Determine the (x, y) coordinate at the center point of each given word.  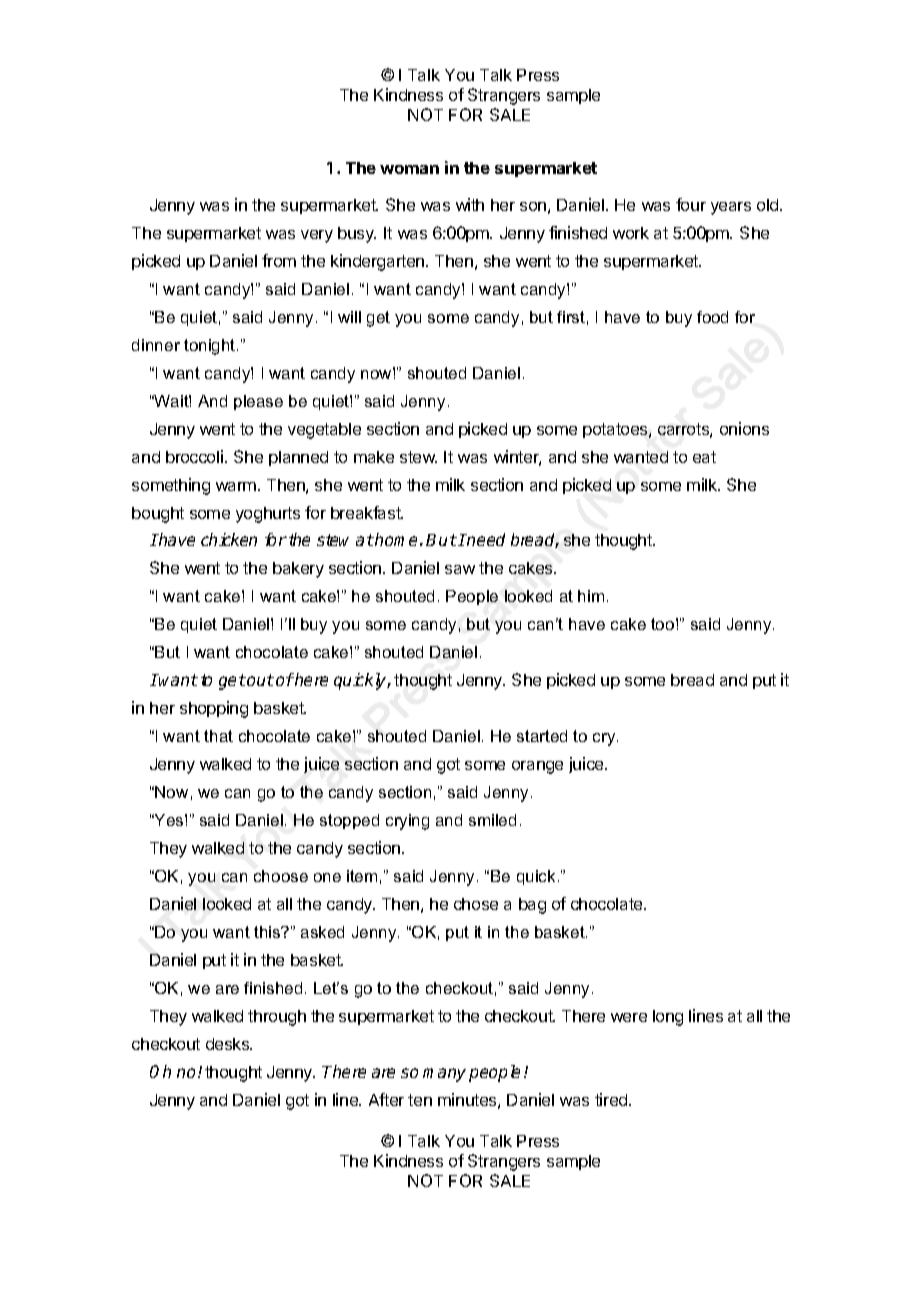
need (485, 539)
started (542, 736)
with (470, 204)
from (279, 260)
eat (704, 457)
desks (228, 1044)
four (691, 204)
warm (237, 486)
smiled (492, 820)
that (218, 736)
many (444, 1075)
